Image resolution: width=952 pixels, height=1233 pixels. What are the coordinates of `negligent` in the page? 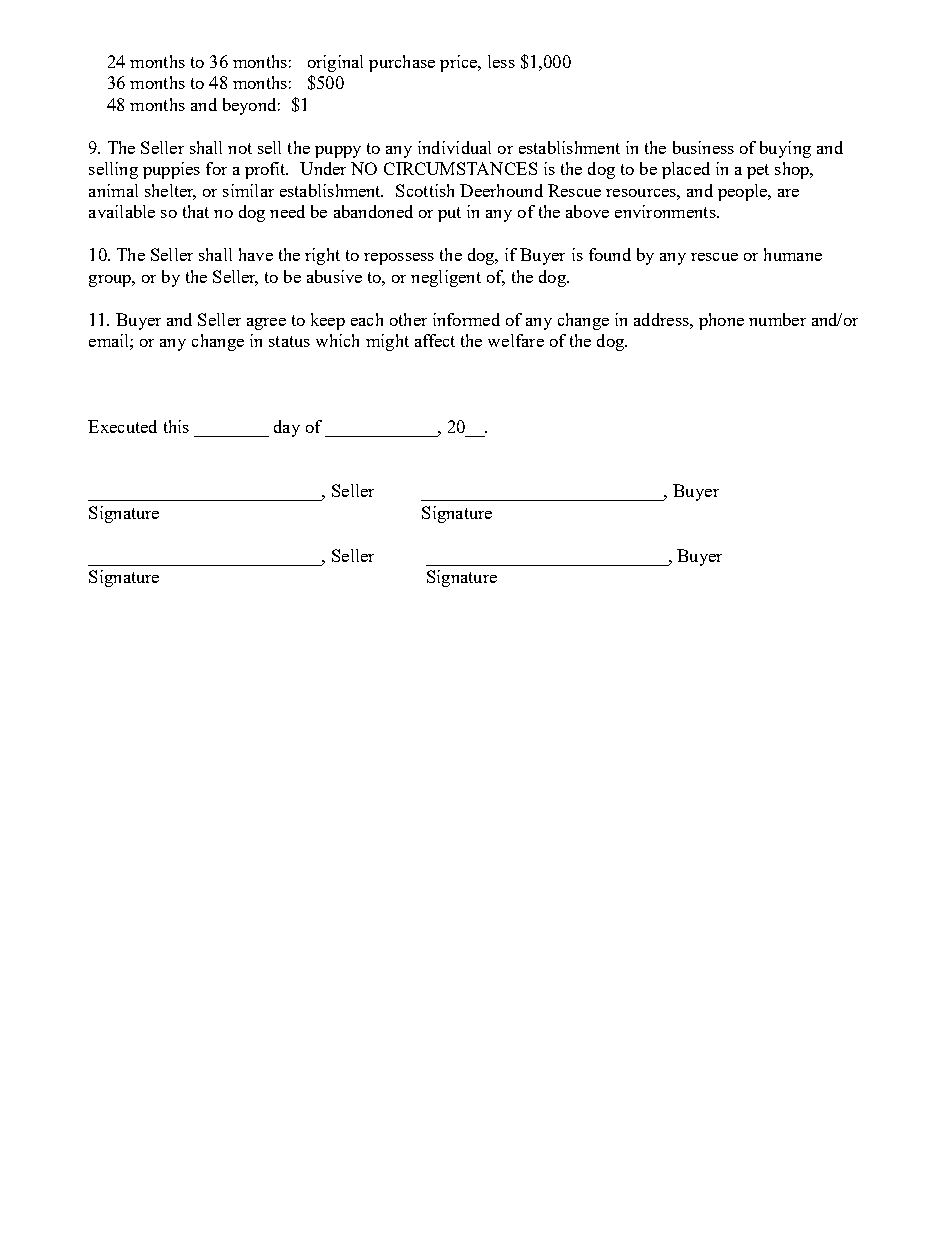 It's located at (446, 278).
